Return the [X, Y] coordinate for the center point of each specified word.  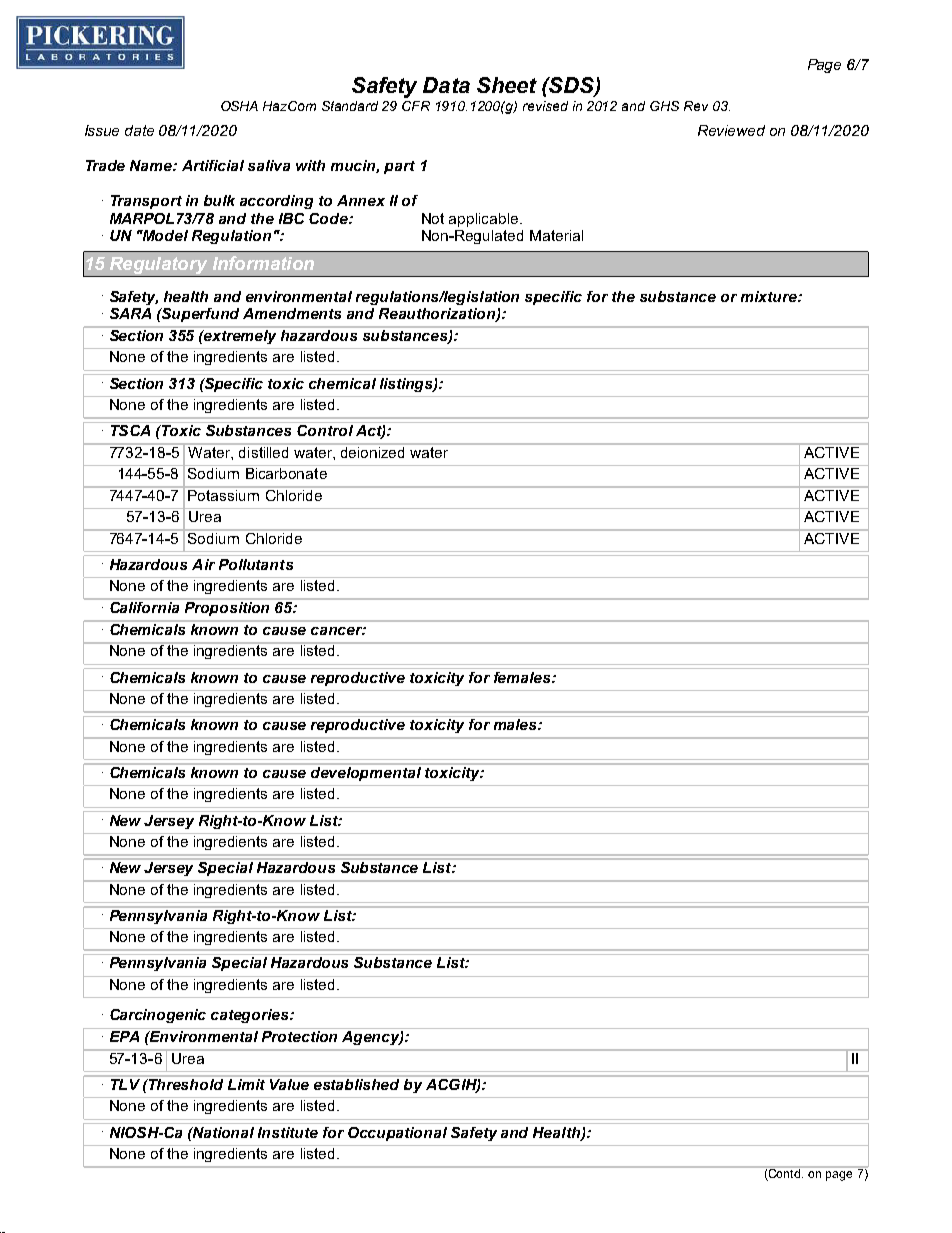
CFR [416, 106]
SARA [130, 313]
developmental [366, 772]
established [357, 1083]
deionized [373, 451]
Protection [299, 1036]
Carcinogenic [158, 1016]
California [145, 606]
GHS [664, 106]
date [139, 130]
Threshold [186, 1083]
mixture [770, 296]
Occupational [397, 1134]
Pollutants [256, 564]
